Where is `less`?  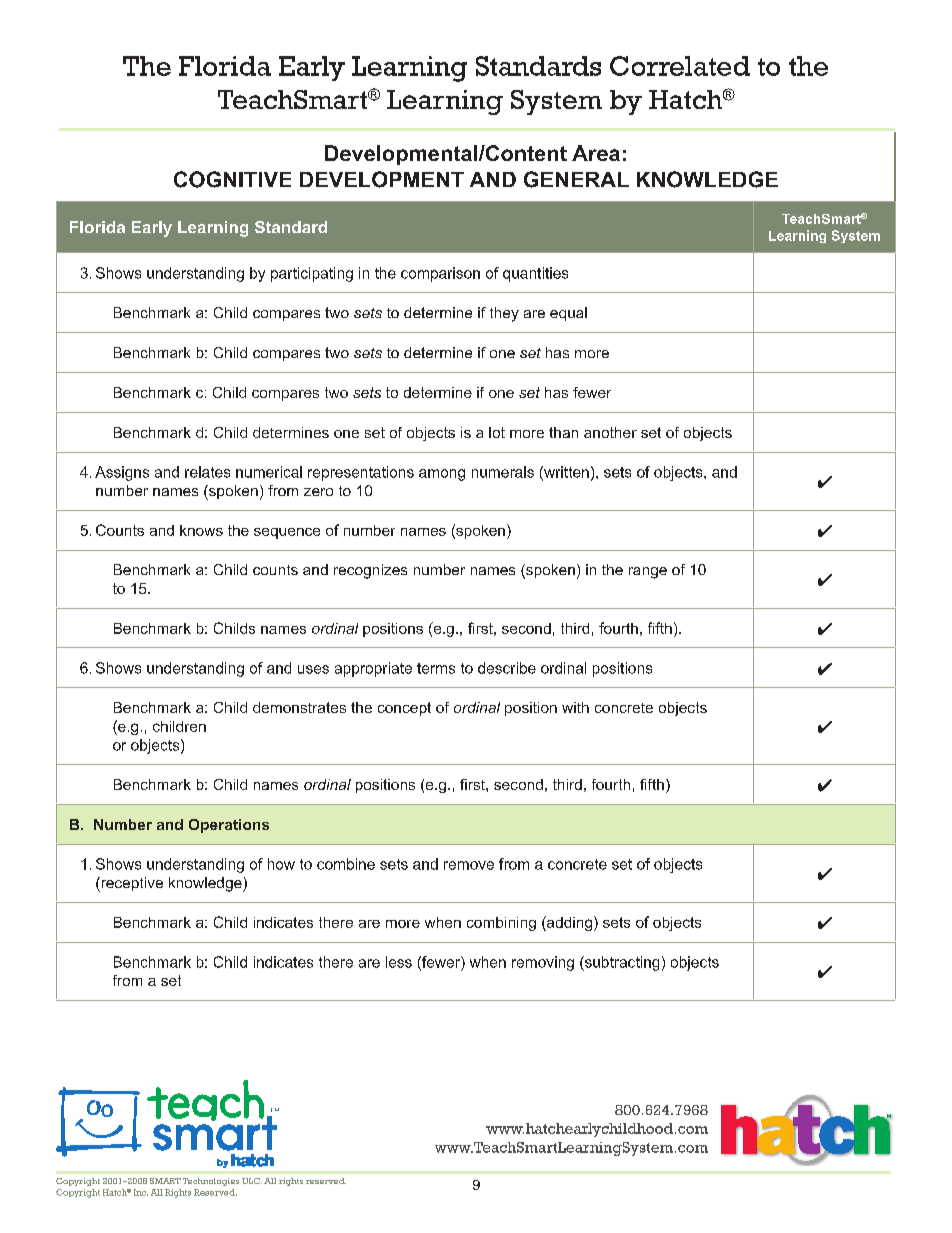 less is located at coordinates (399, 962).
